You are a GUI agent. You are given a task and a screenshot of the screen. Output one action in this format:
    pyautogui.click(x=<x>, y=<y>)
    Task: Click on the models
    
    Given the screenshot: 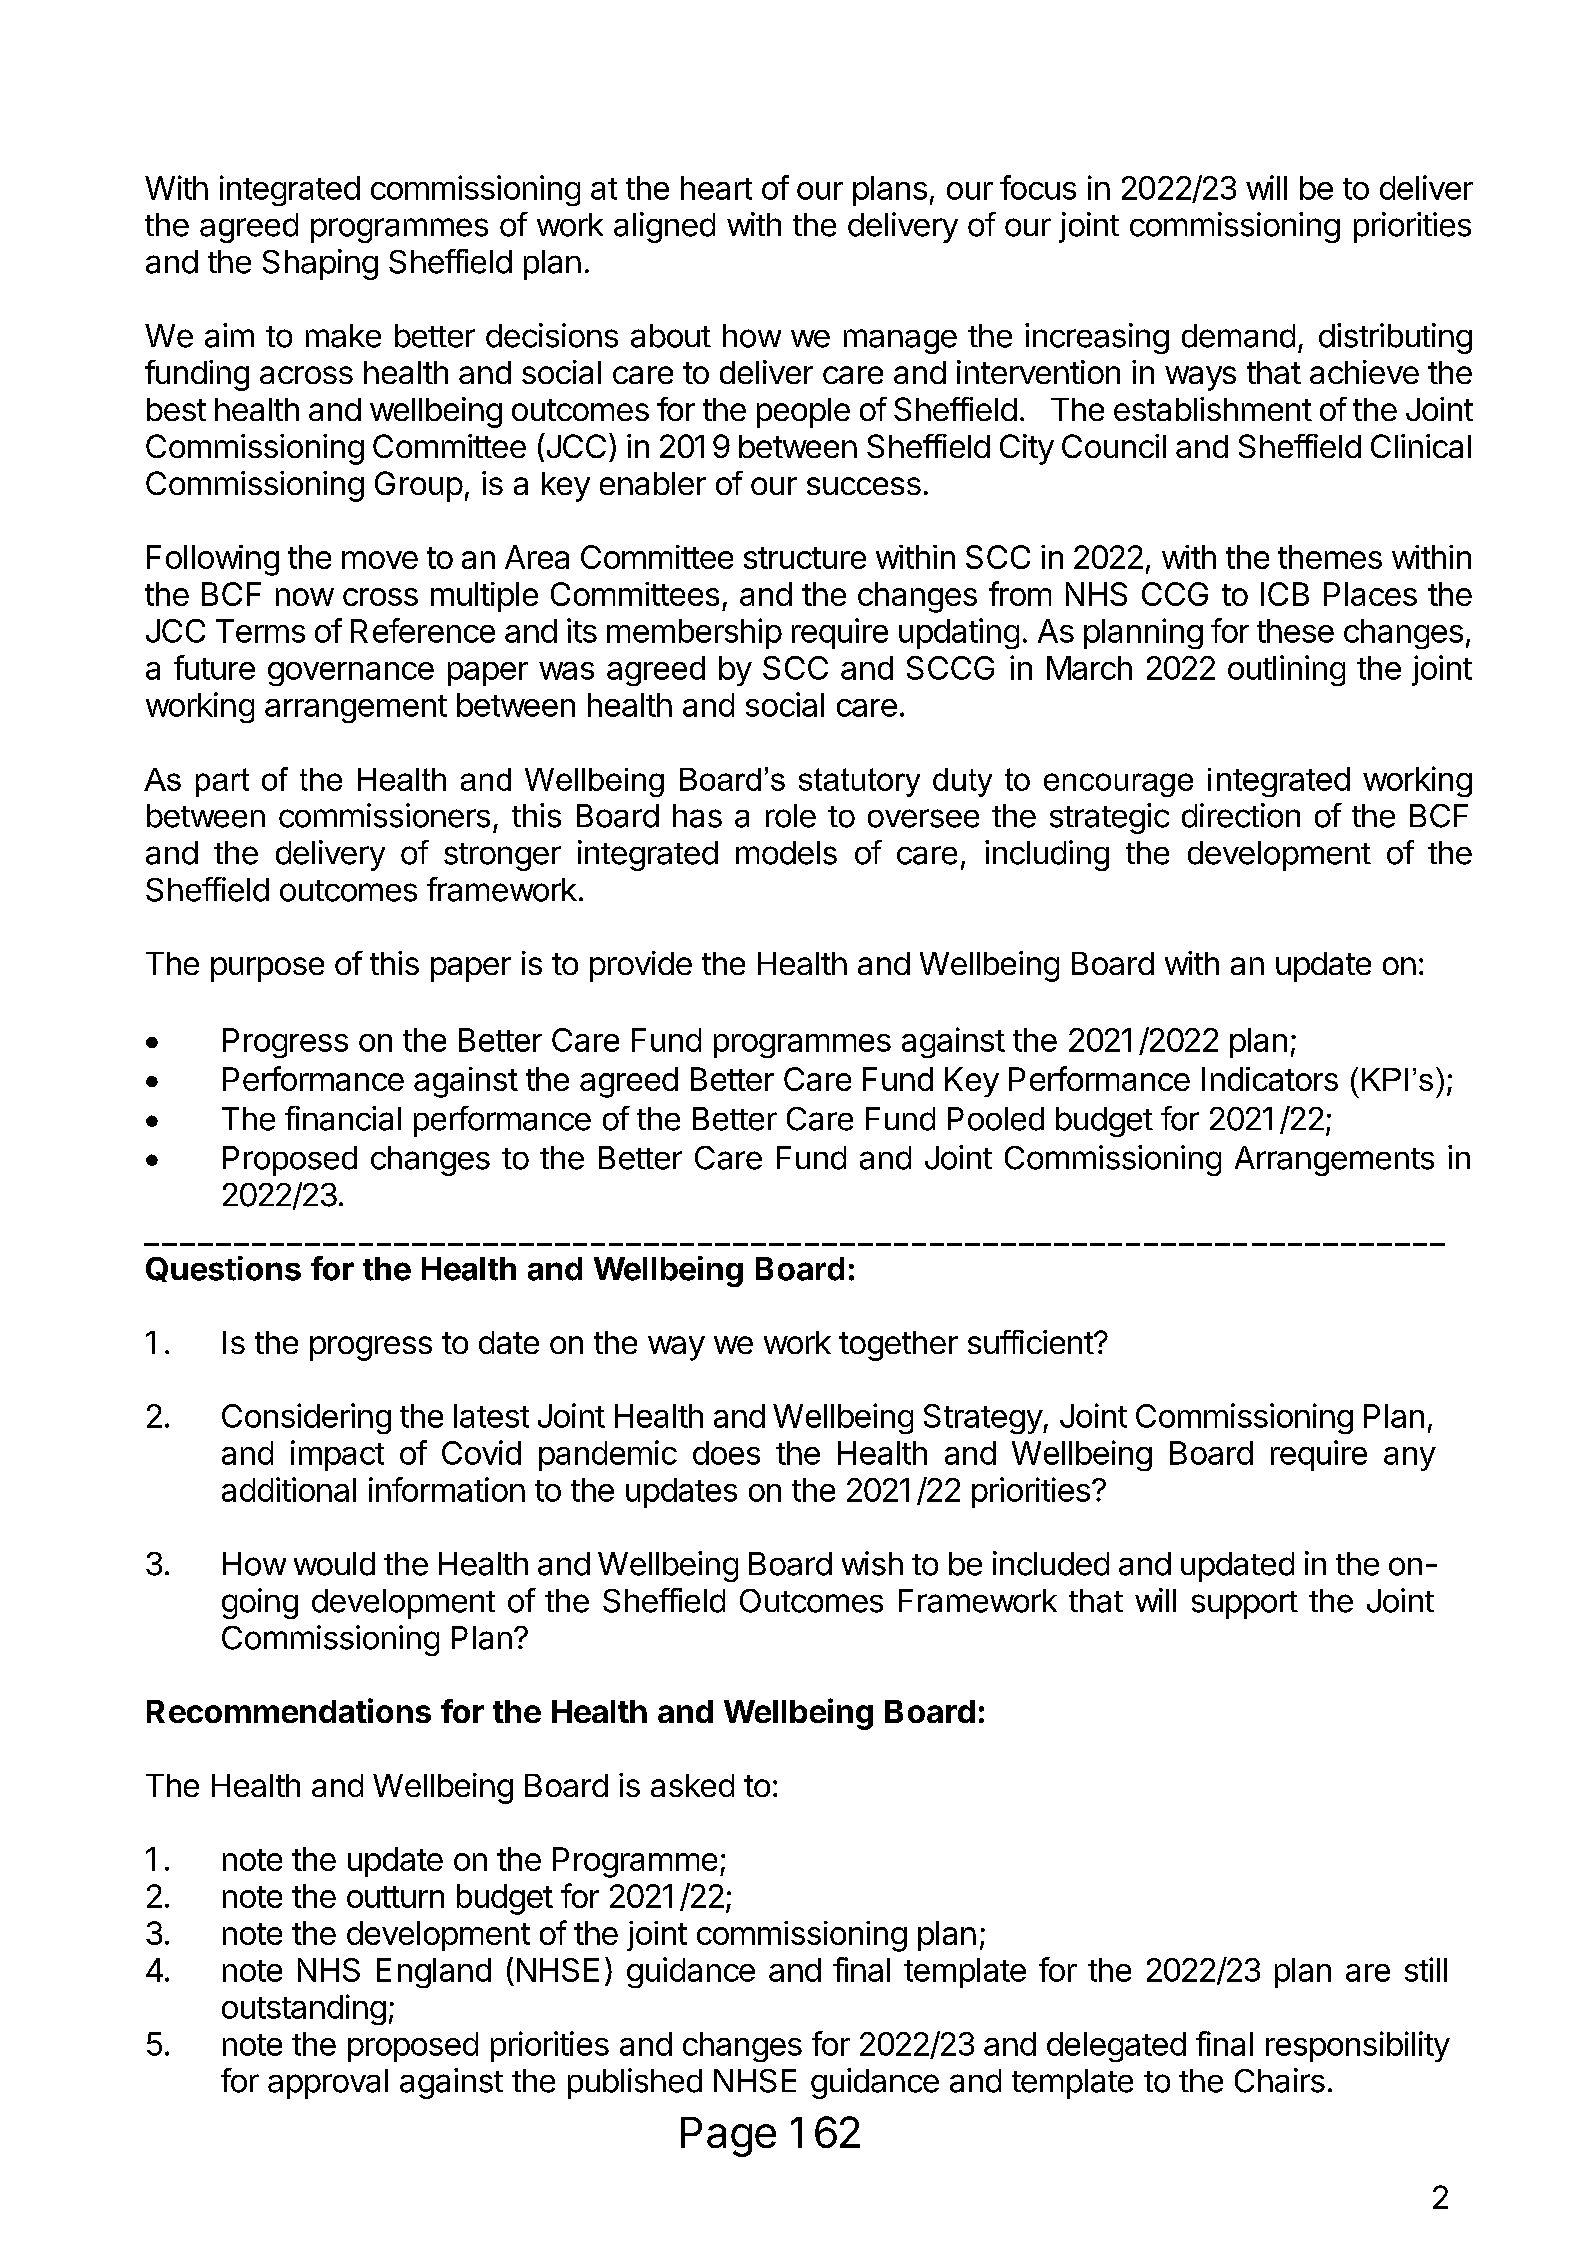 What is the action you would take?
    pyautogui.click(x=786, y=853)
